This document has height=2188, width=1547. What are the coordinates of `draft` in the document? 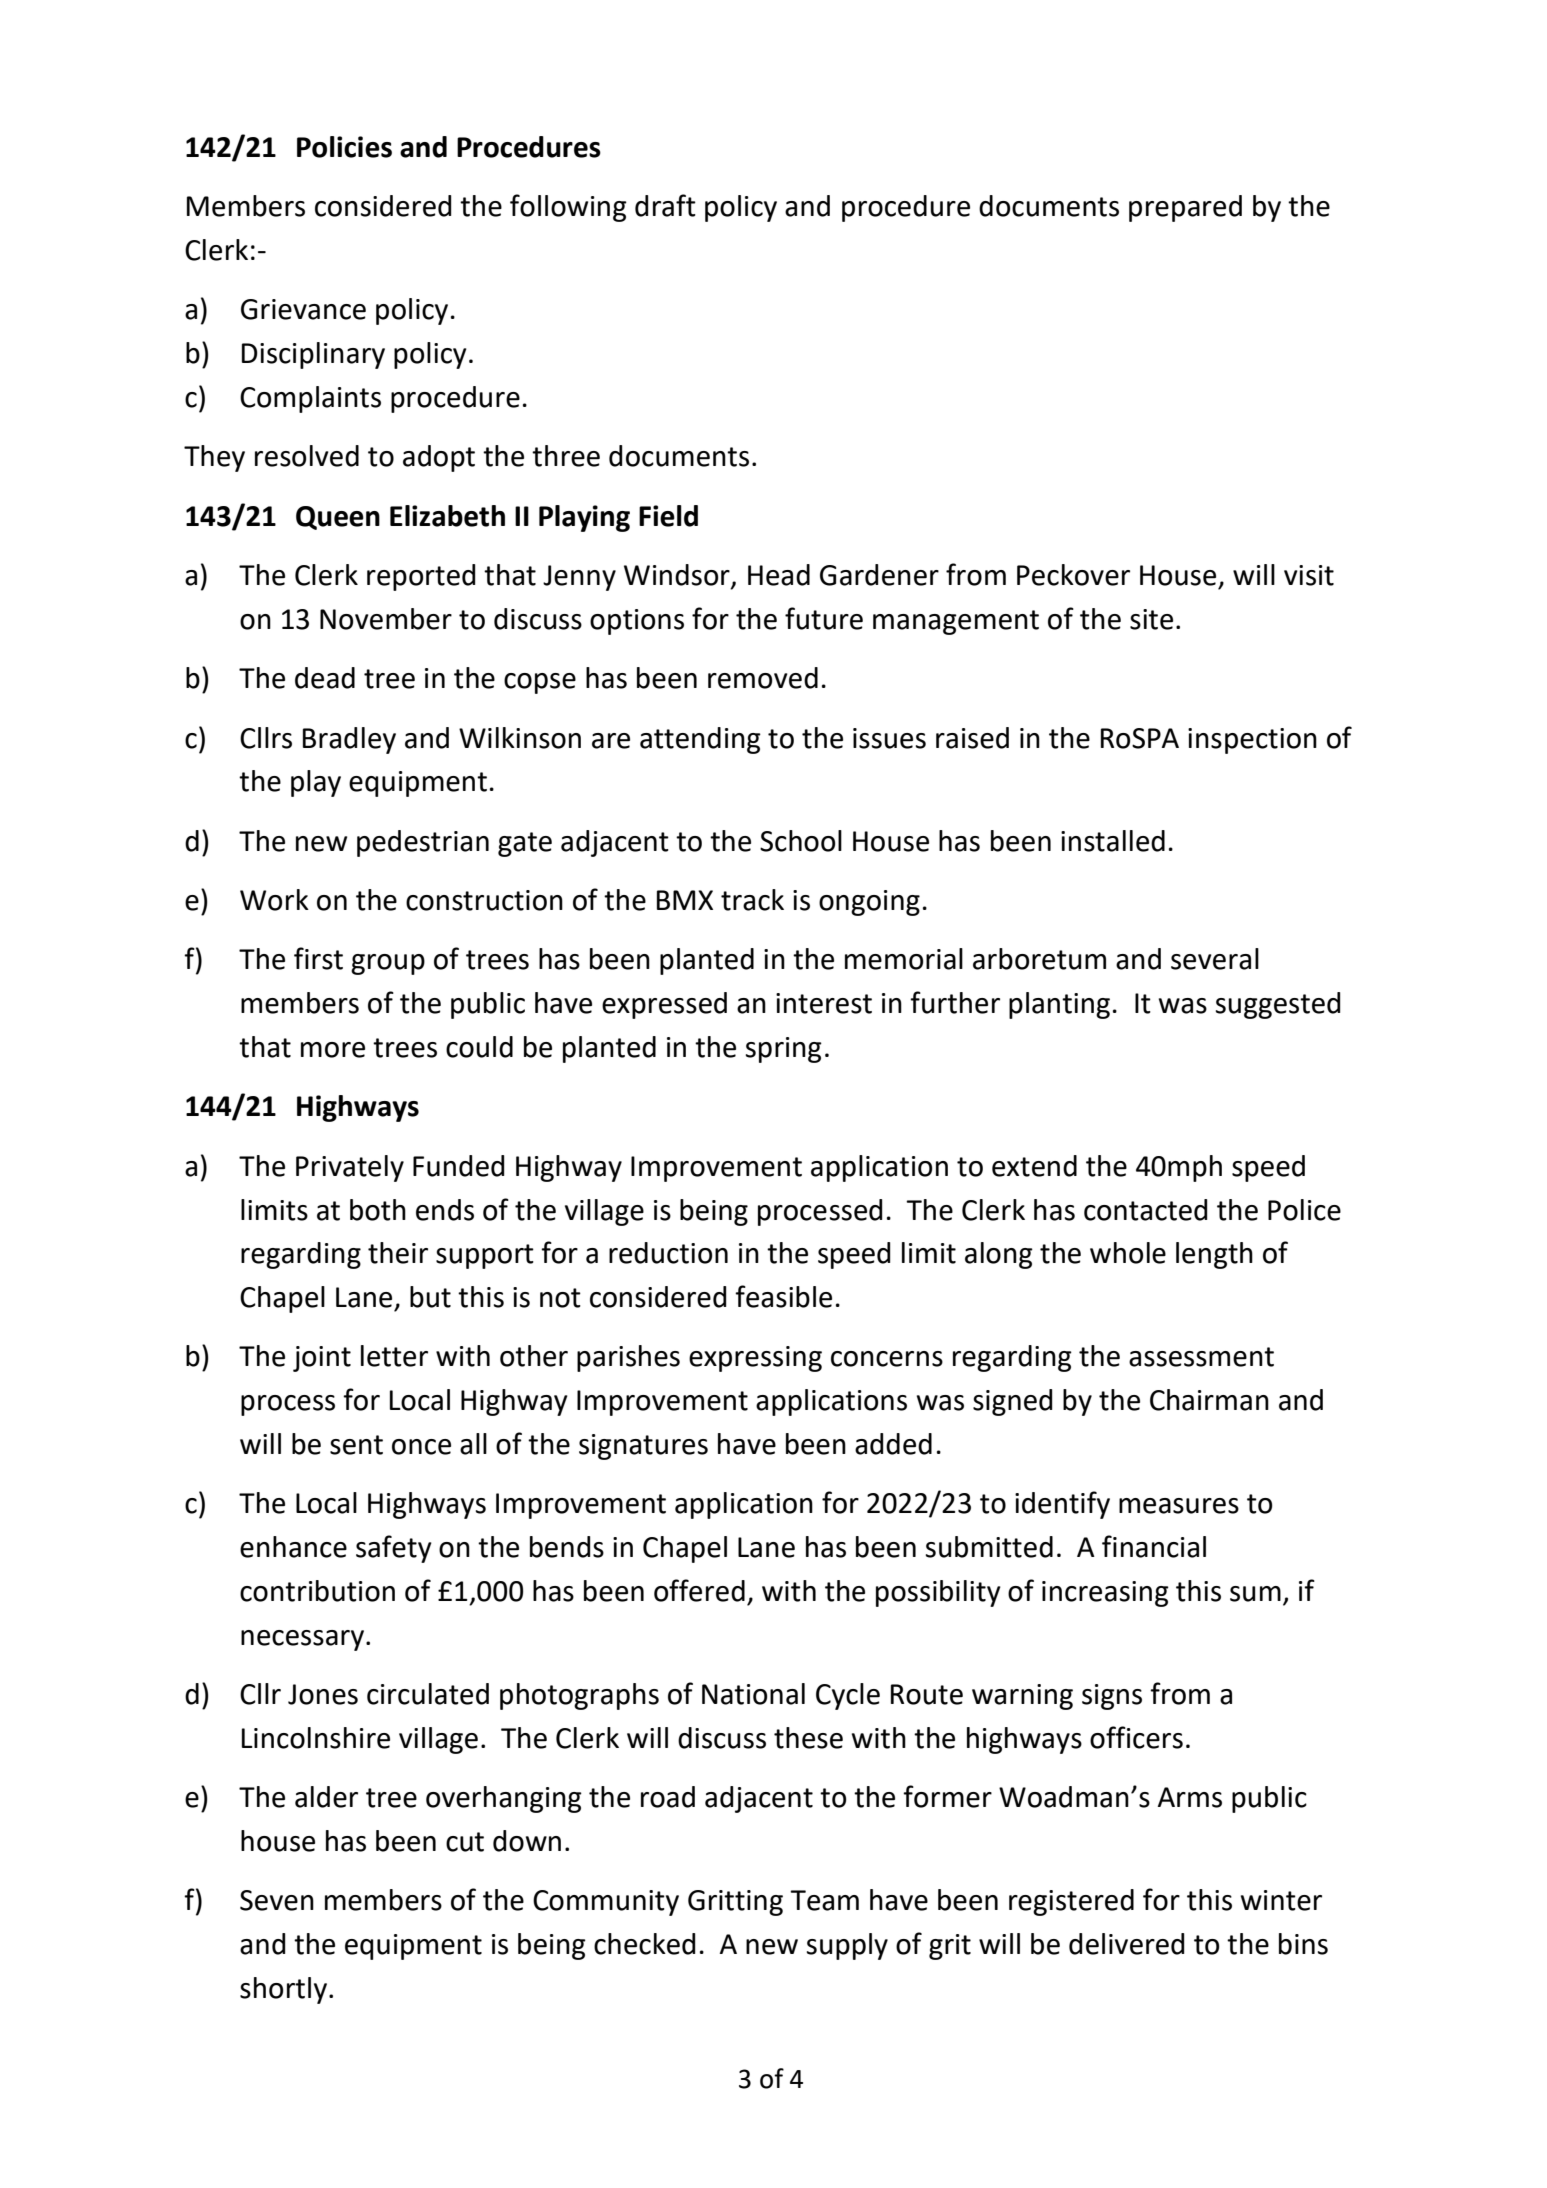 It's located at (665, 205).
